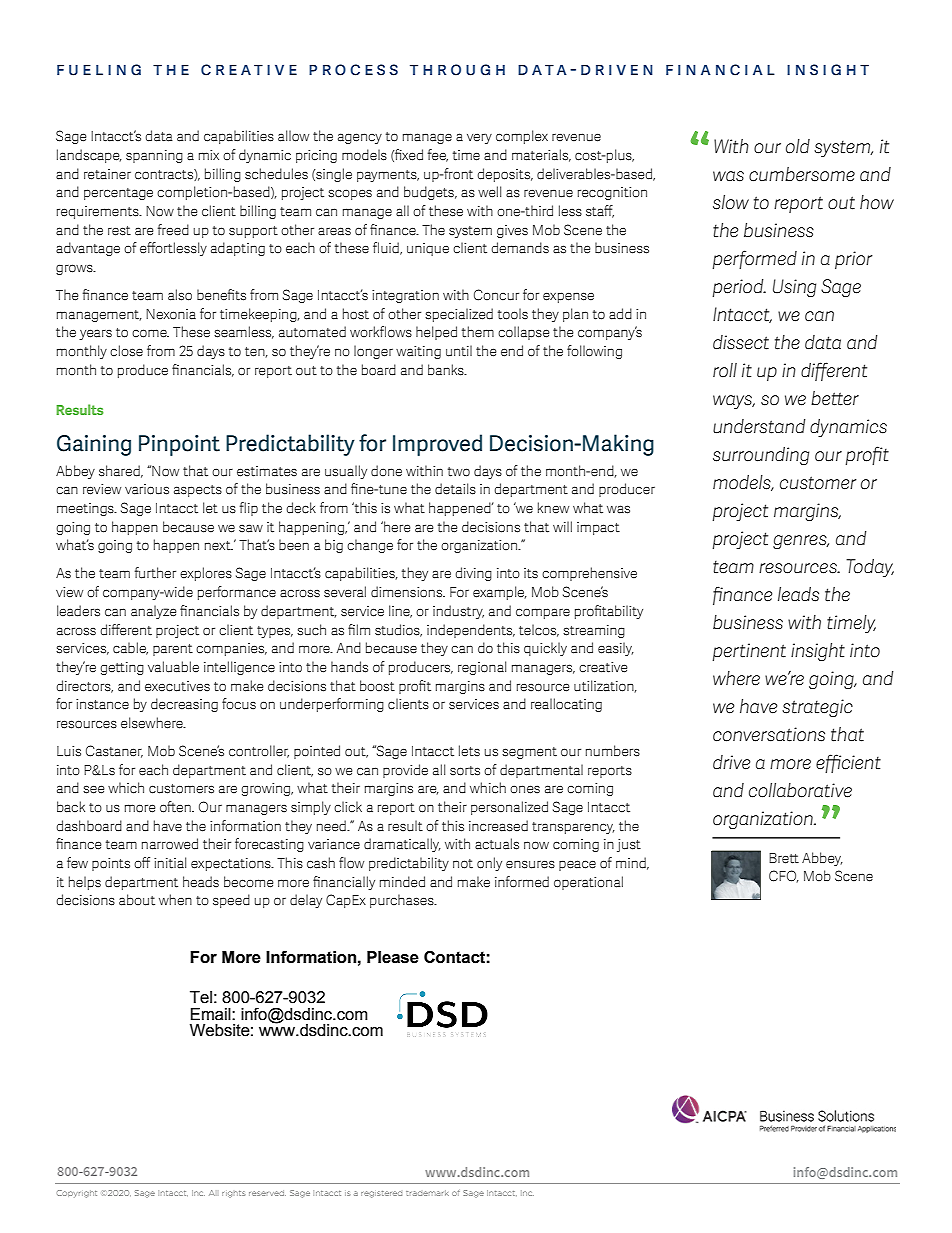 The width and height of the screenshot is (952, 1233). Describe the element at coordinates (473, 574) in the screenshot. I see `diving` at that location.
